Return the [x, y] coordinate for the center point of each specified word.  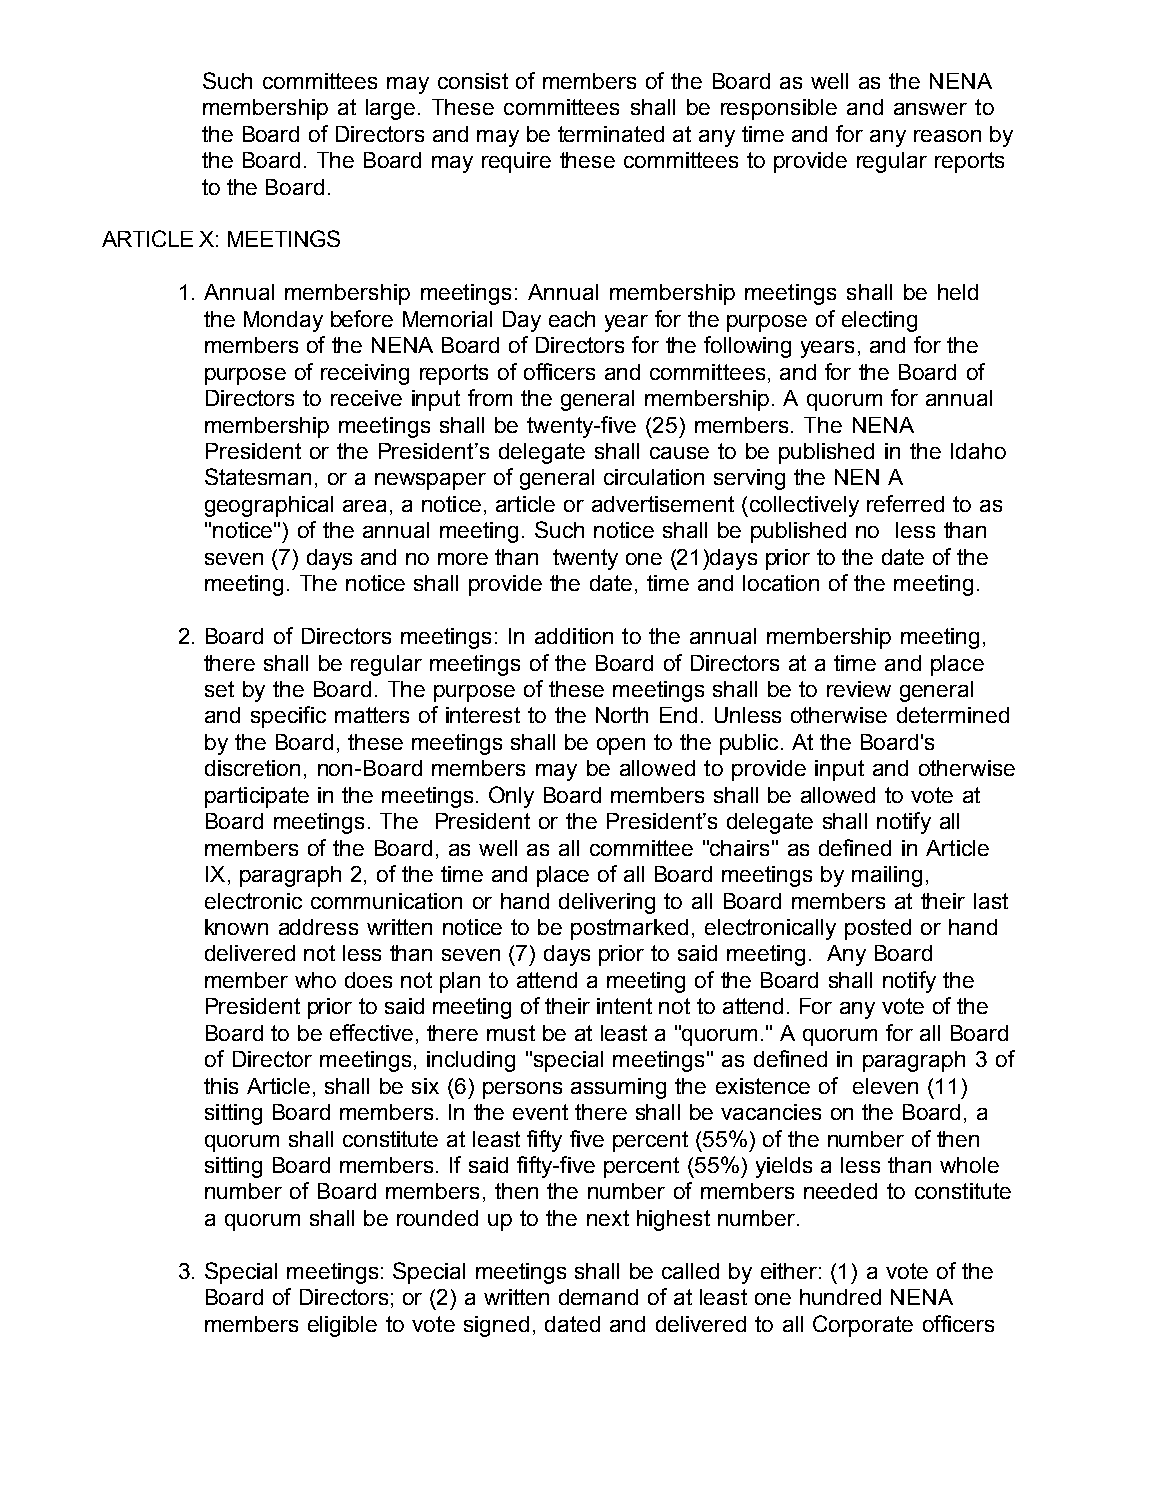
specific [288, 717]
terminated [611, 134]
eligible [342, 1326]
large [390, 109]
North [622, 715]
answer [930, 109]
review [859, 689]
